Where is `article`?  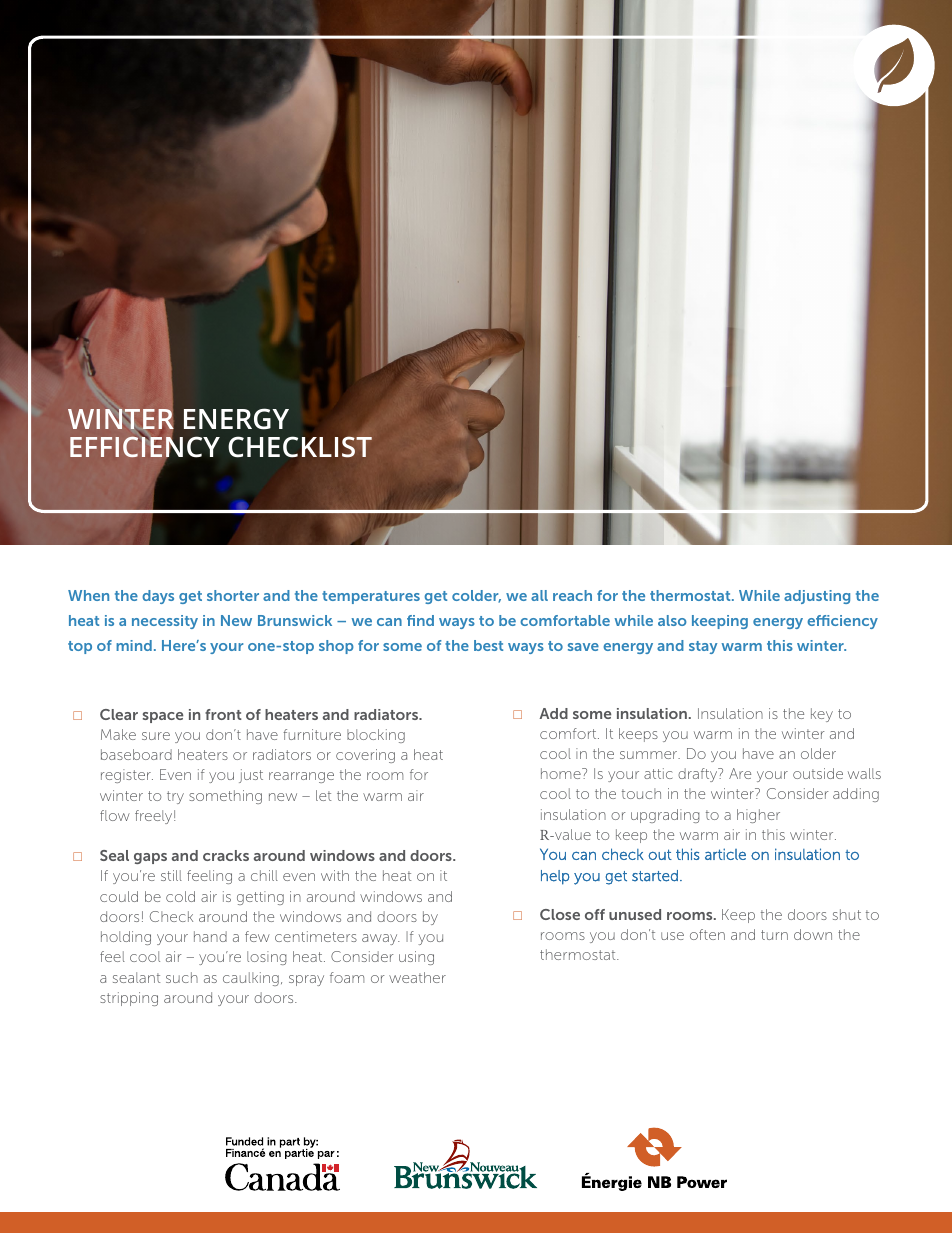 article is located at coordinates (725, 854).
